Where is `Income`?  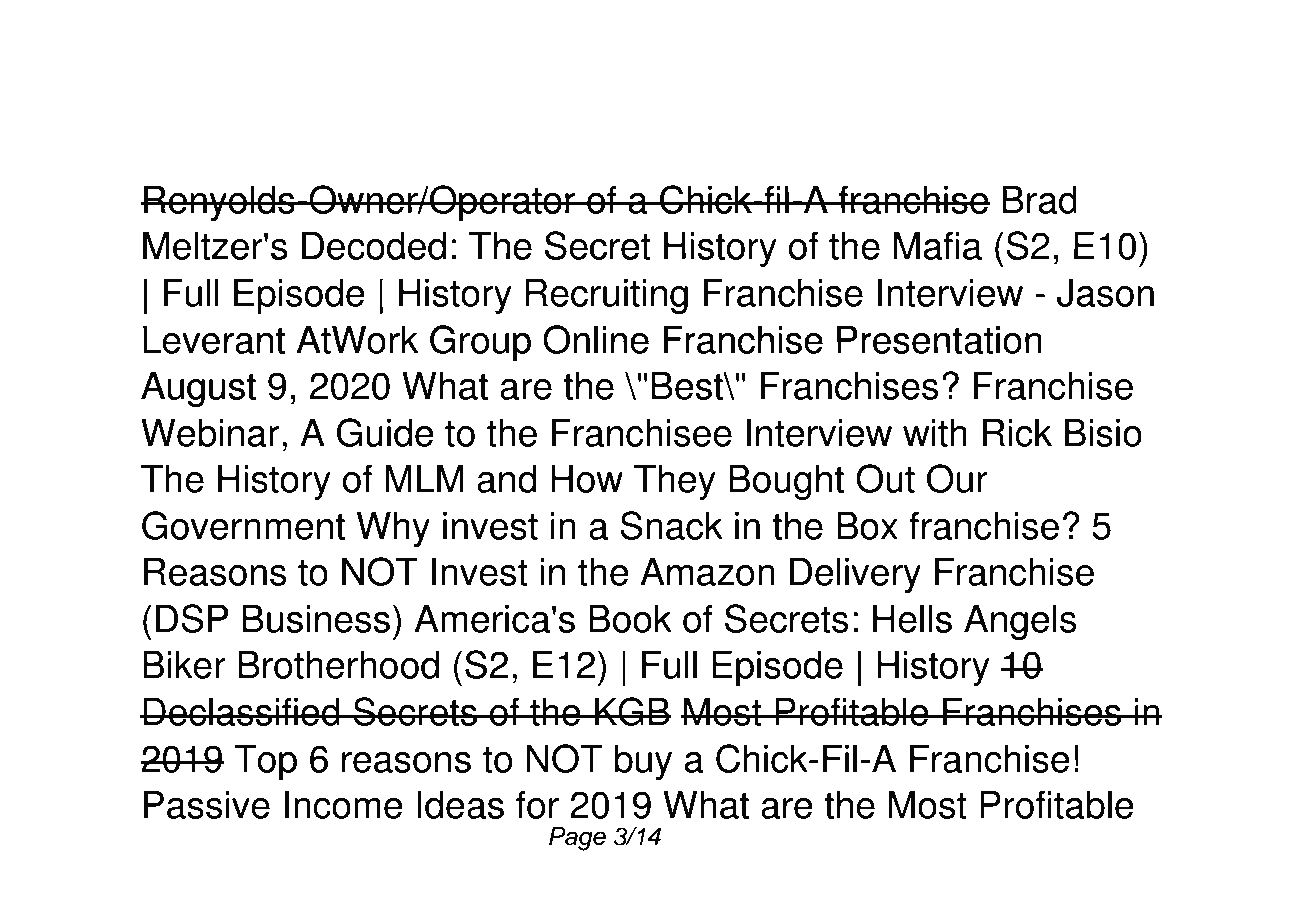 Income is located at coordinates (344, 804).
